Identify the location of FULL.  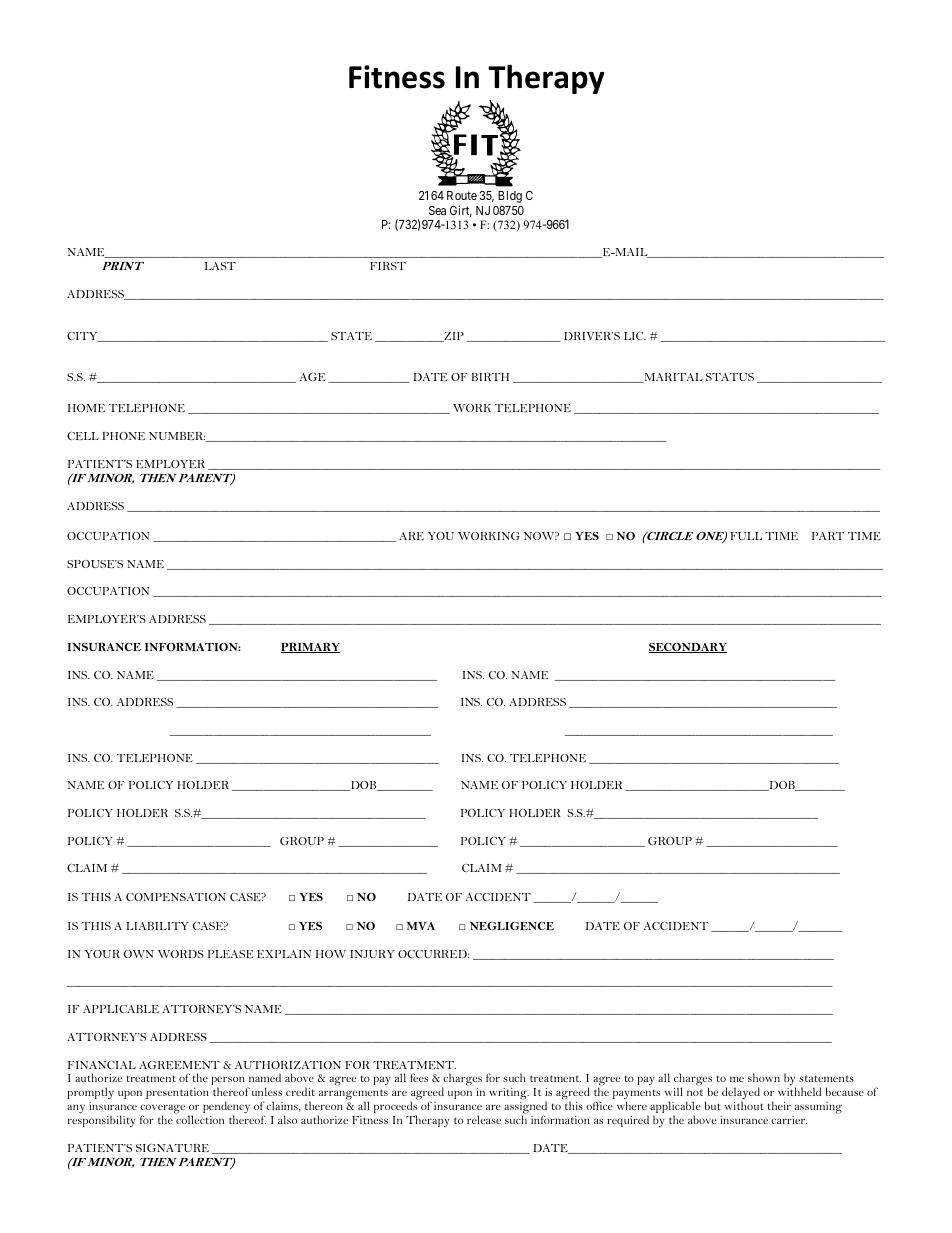
(746, 536).
